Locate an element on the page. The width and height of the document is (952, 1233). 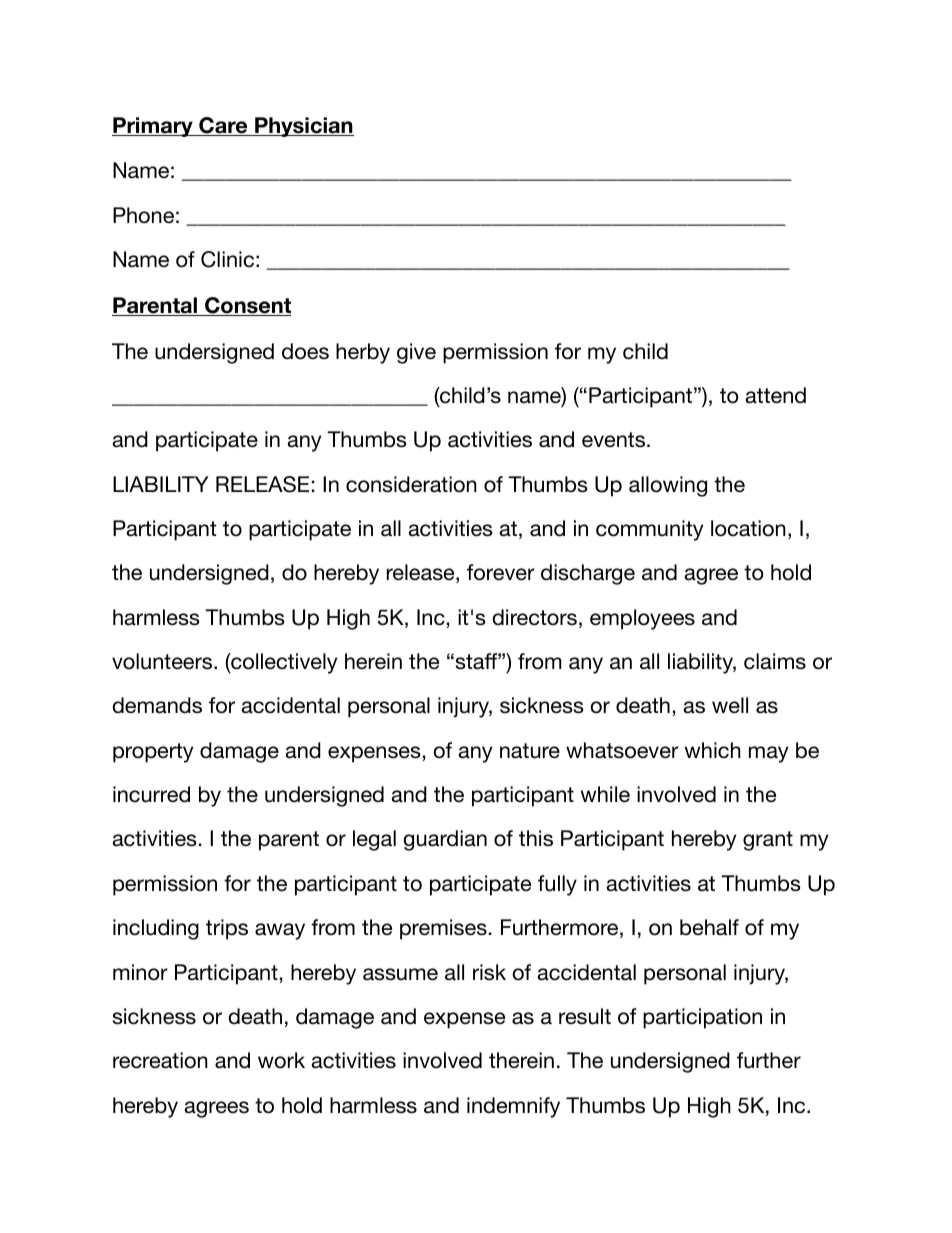
indemnify is located at coordinates (513, 1107).
